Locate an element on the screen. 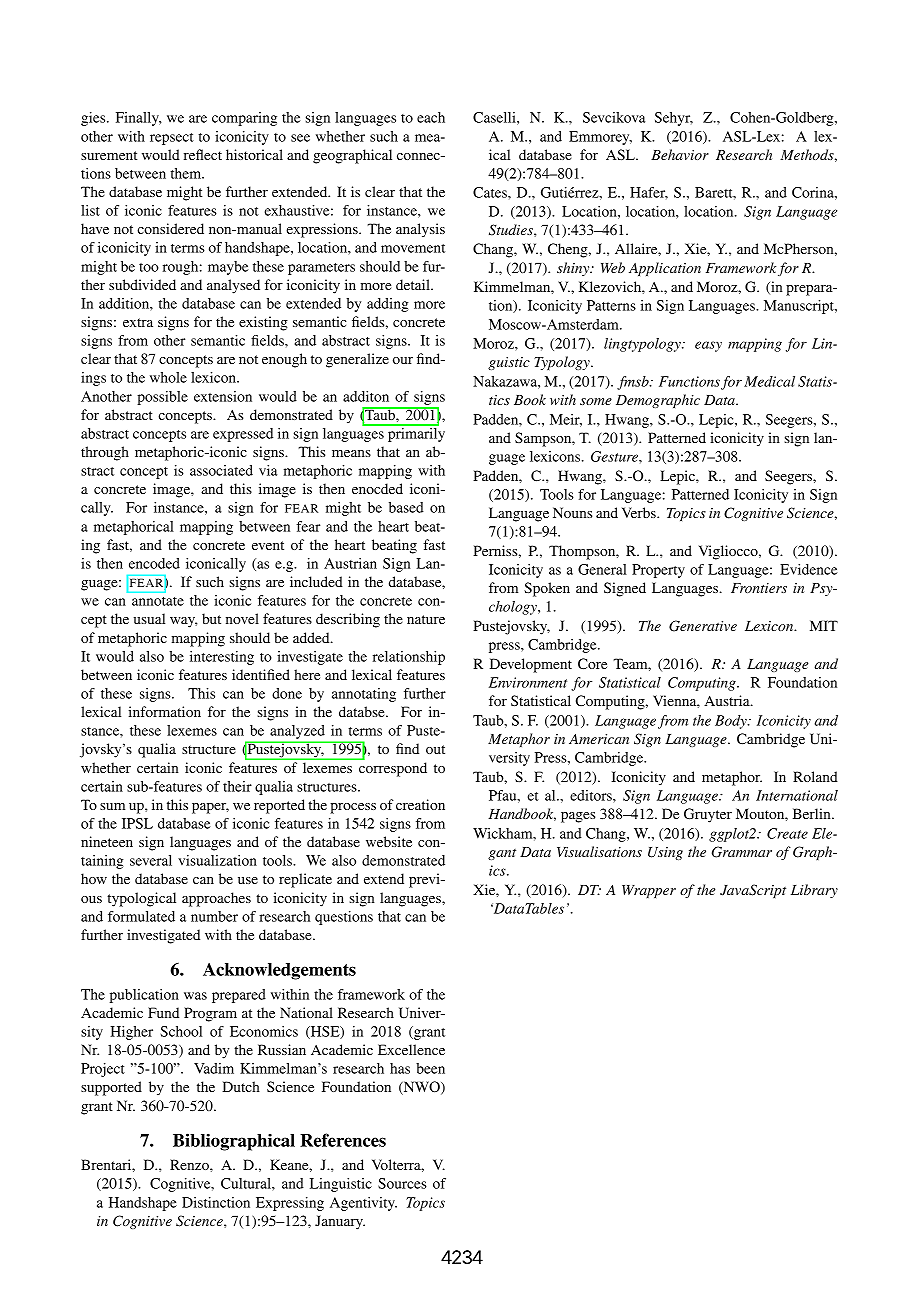 This screenshot has width=924, height=1308. easy is located at coordinates (708, 346).
